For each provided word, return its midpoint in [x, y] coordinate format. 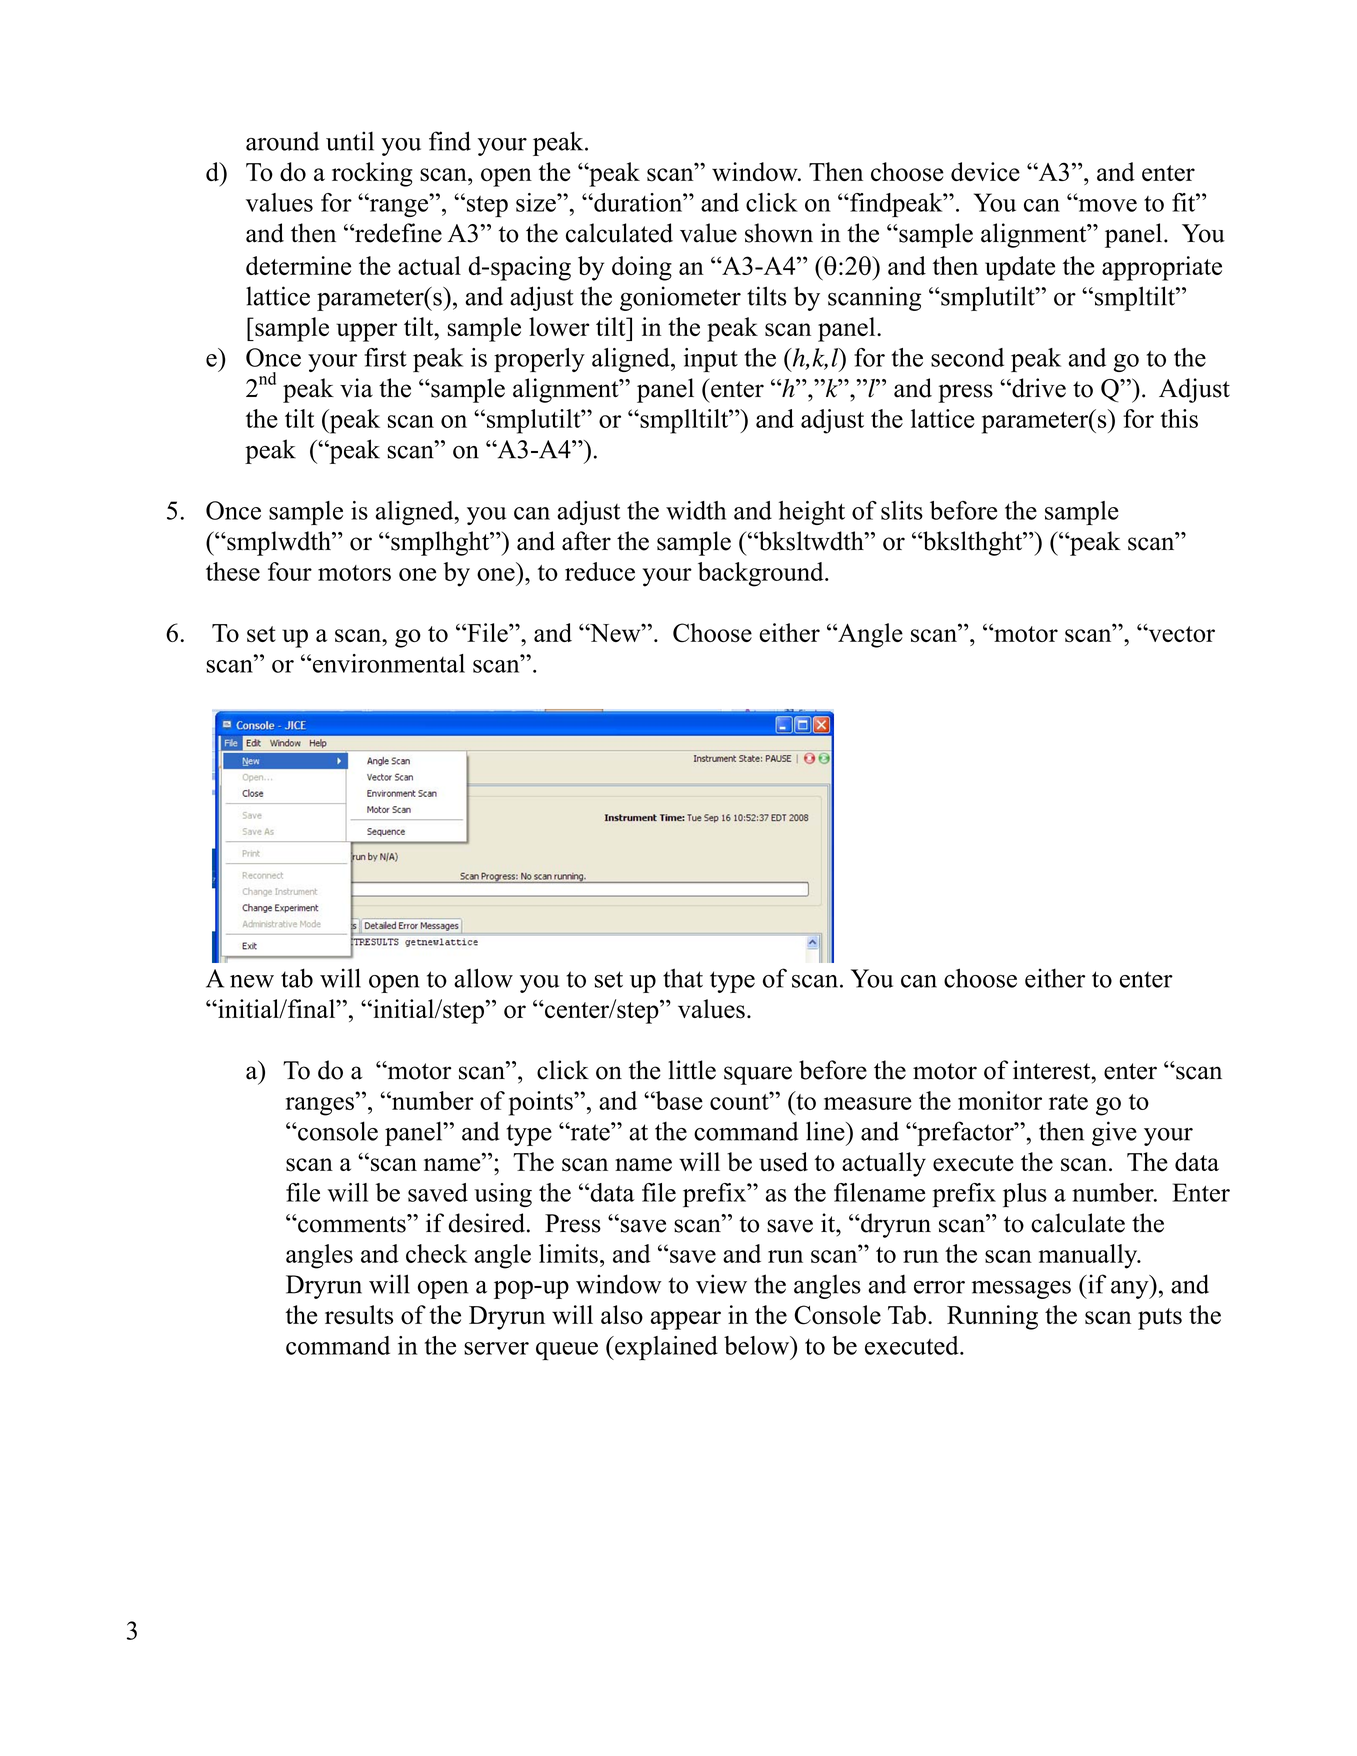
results [359, 1315]
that [683, 978]
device [985, 171]
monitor [1000, 1100]
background [762, 574]
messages [1021, 1290]
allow [483, 978]
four [290, 571]
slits [902, 510]
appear [686, 1320]
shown [779, 233]
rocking [372, 174]
